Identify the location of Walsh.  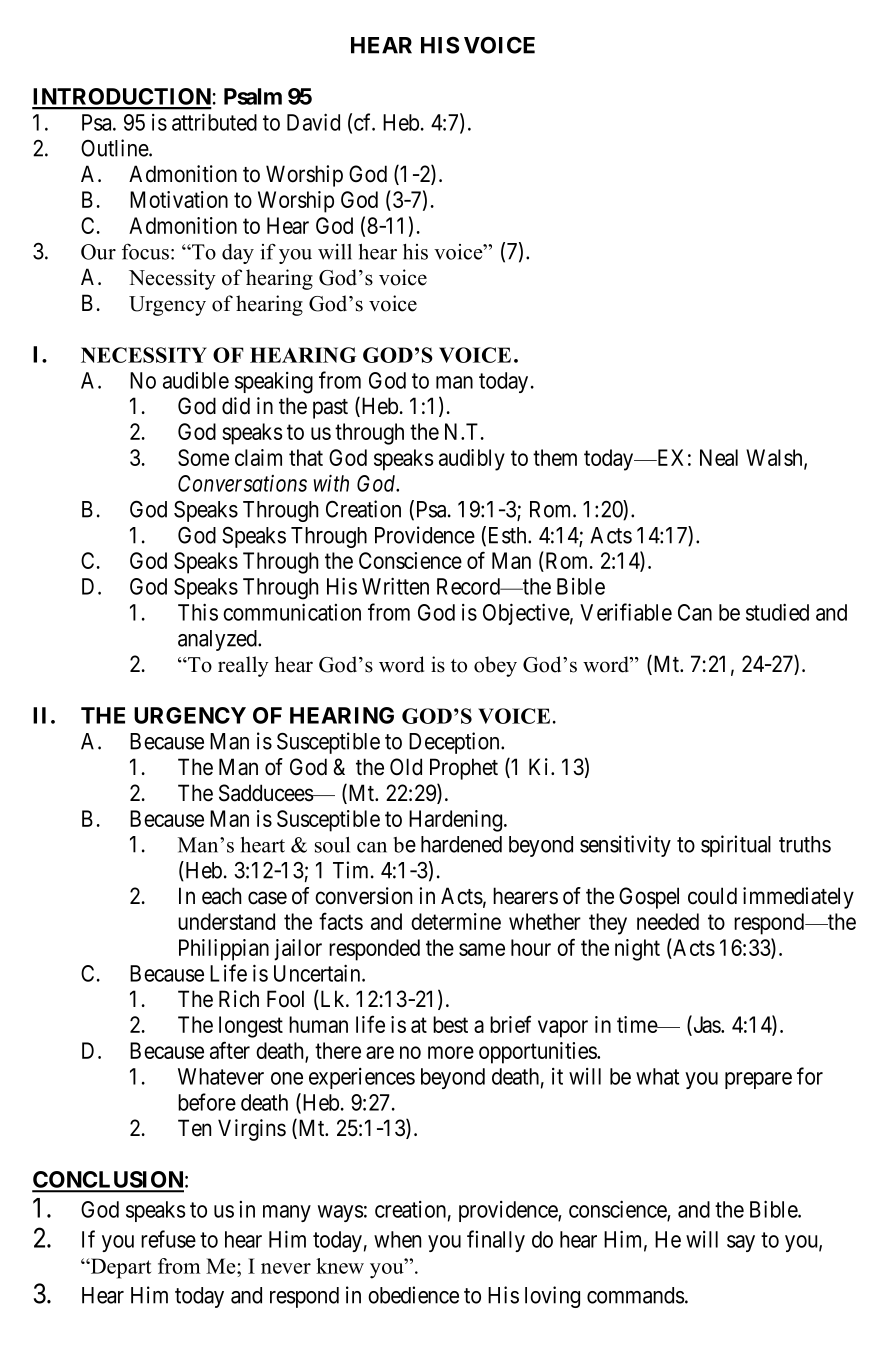
(775, 458).
